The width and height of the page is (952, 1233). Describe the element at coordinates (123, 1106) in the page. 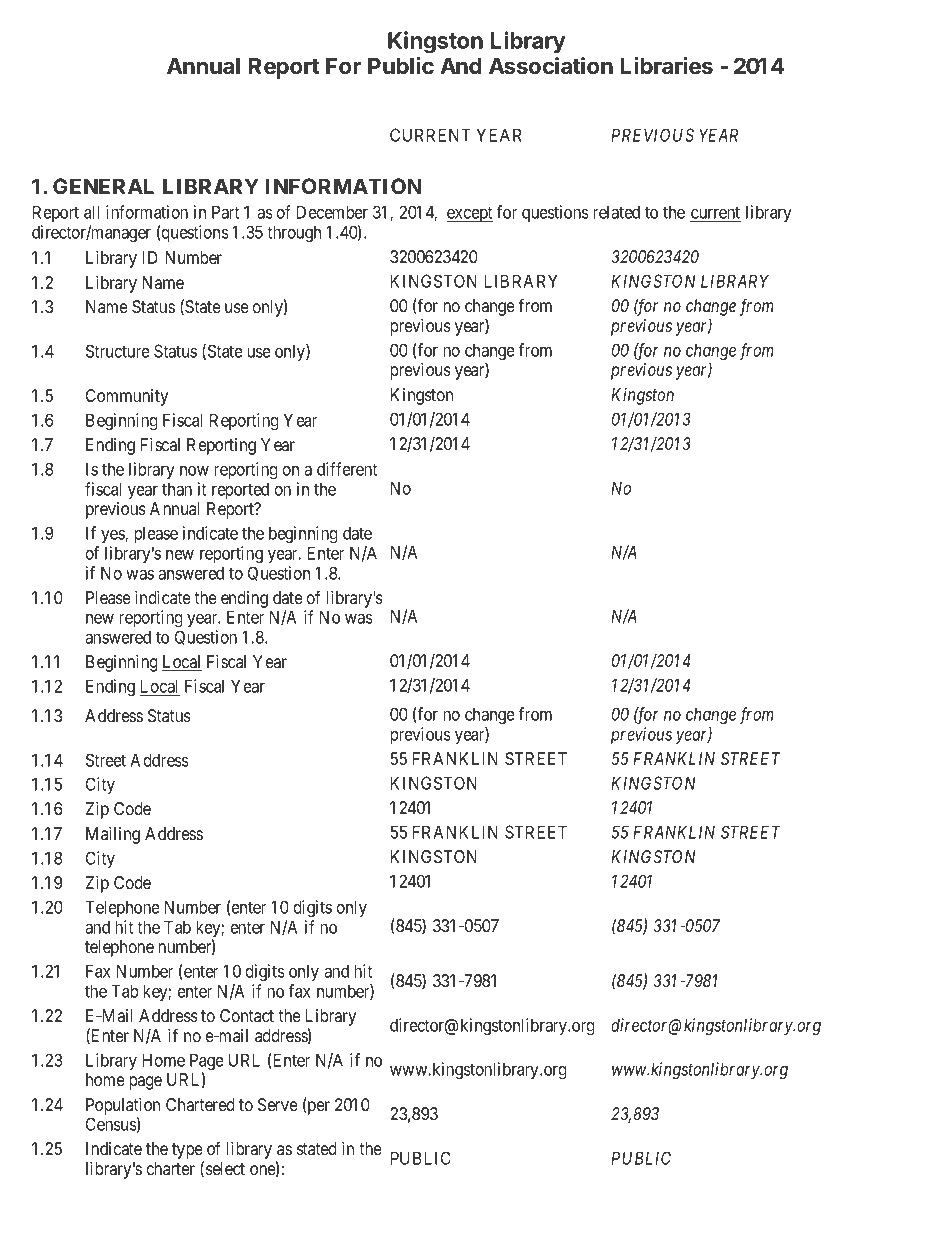

I see `Population` at that location.
